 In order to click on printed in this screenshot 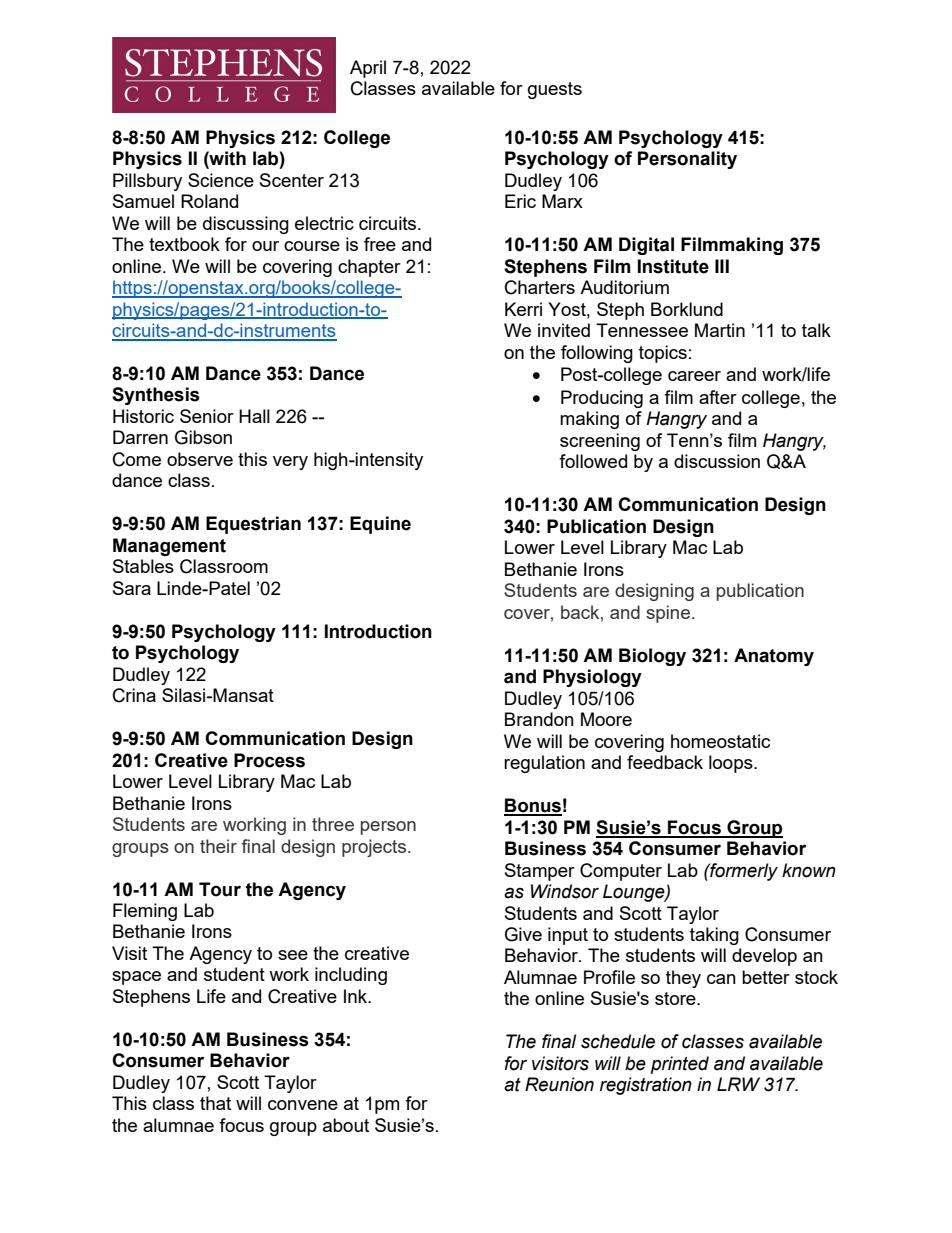, I will do `click(680, 1065)`.
